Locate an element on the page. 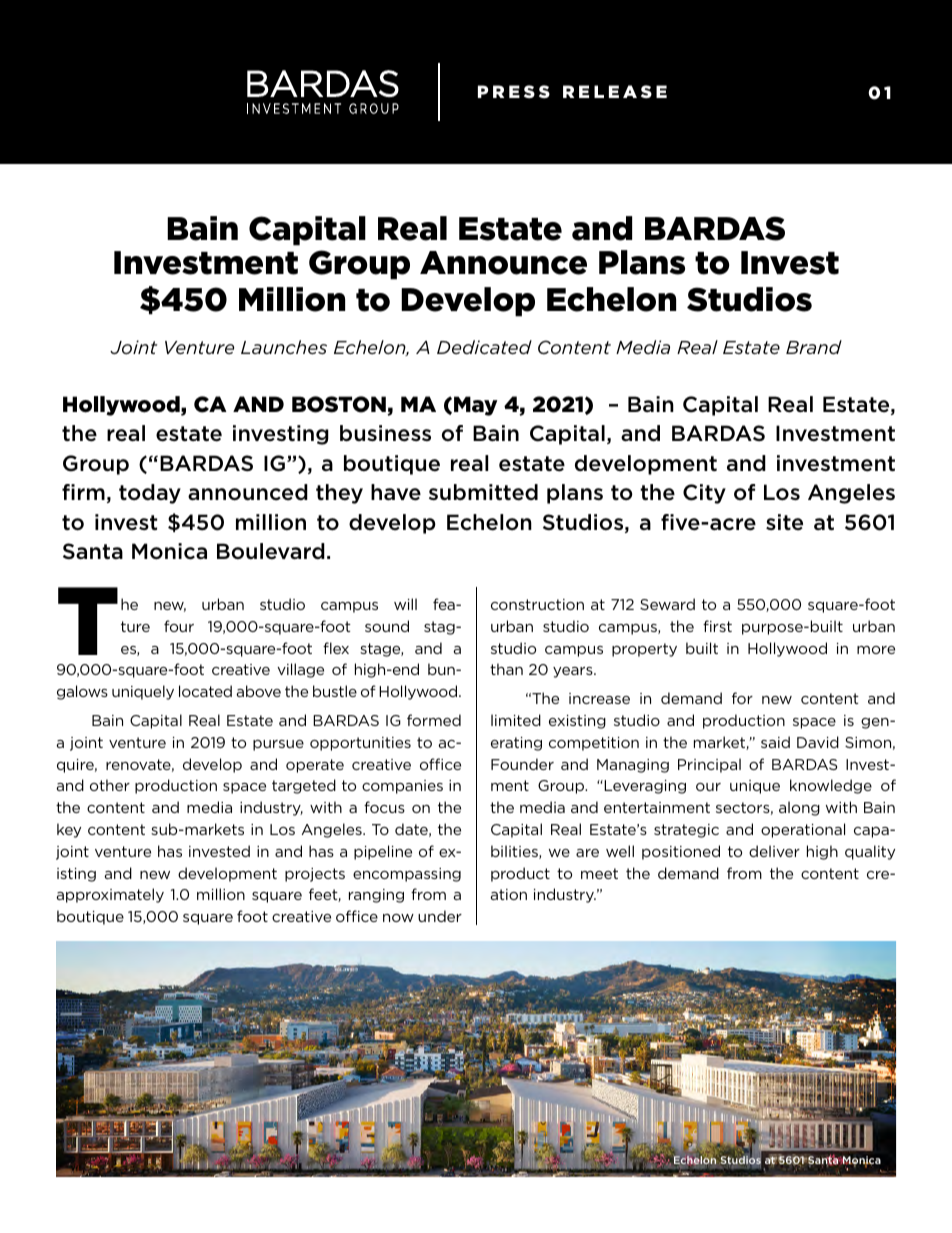 Image resolution: width=952 pixels, height=1233 pixels. site is located at coordinates (784, 522).
